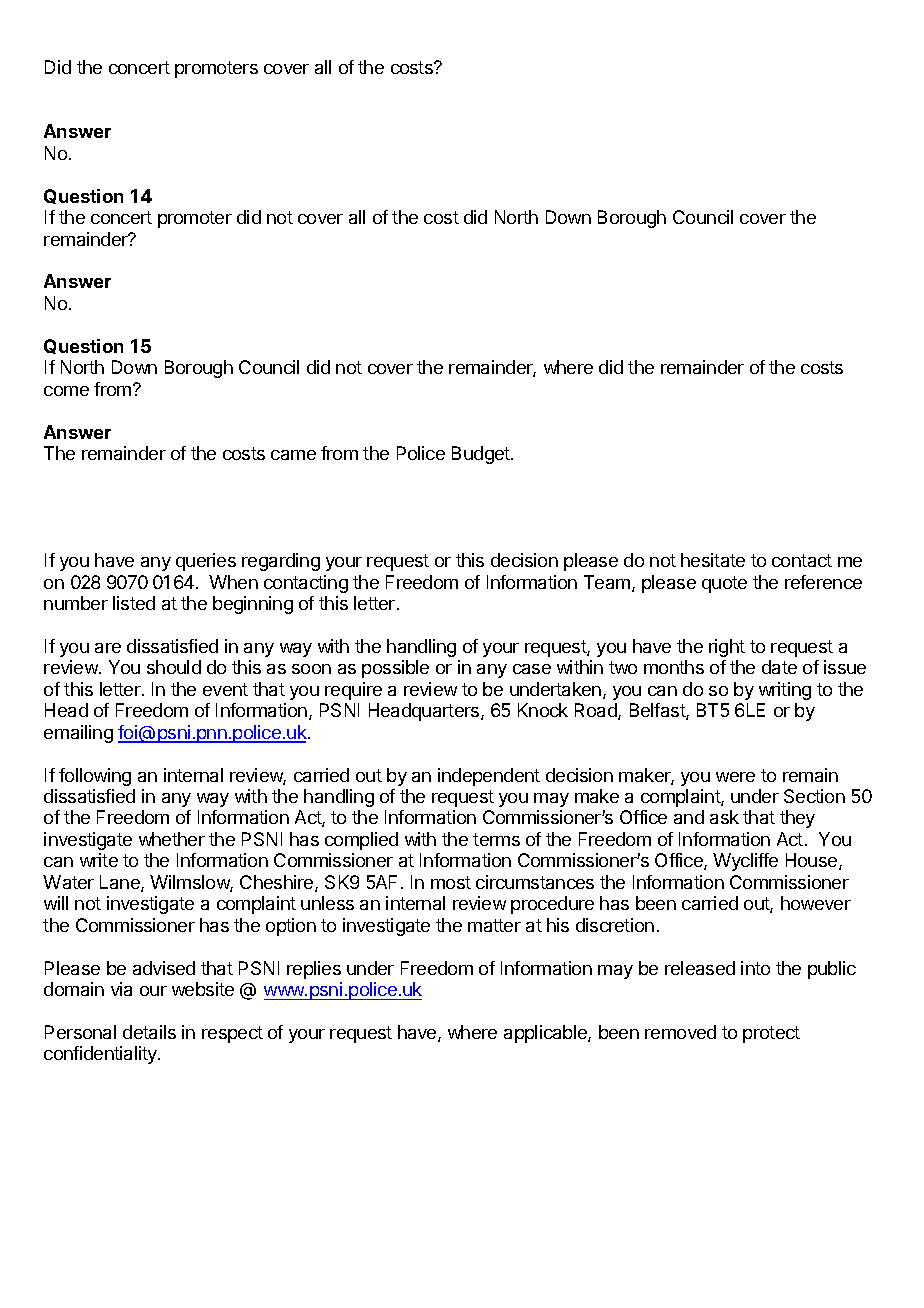  I want to click on possible, so click(395, 669).
